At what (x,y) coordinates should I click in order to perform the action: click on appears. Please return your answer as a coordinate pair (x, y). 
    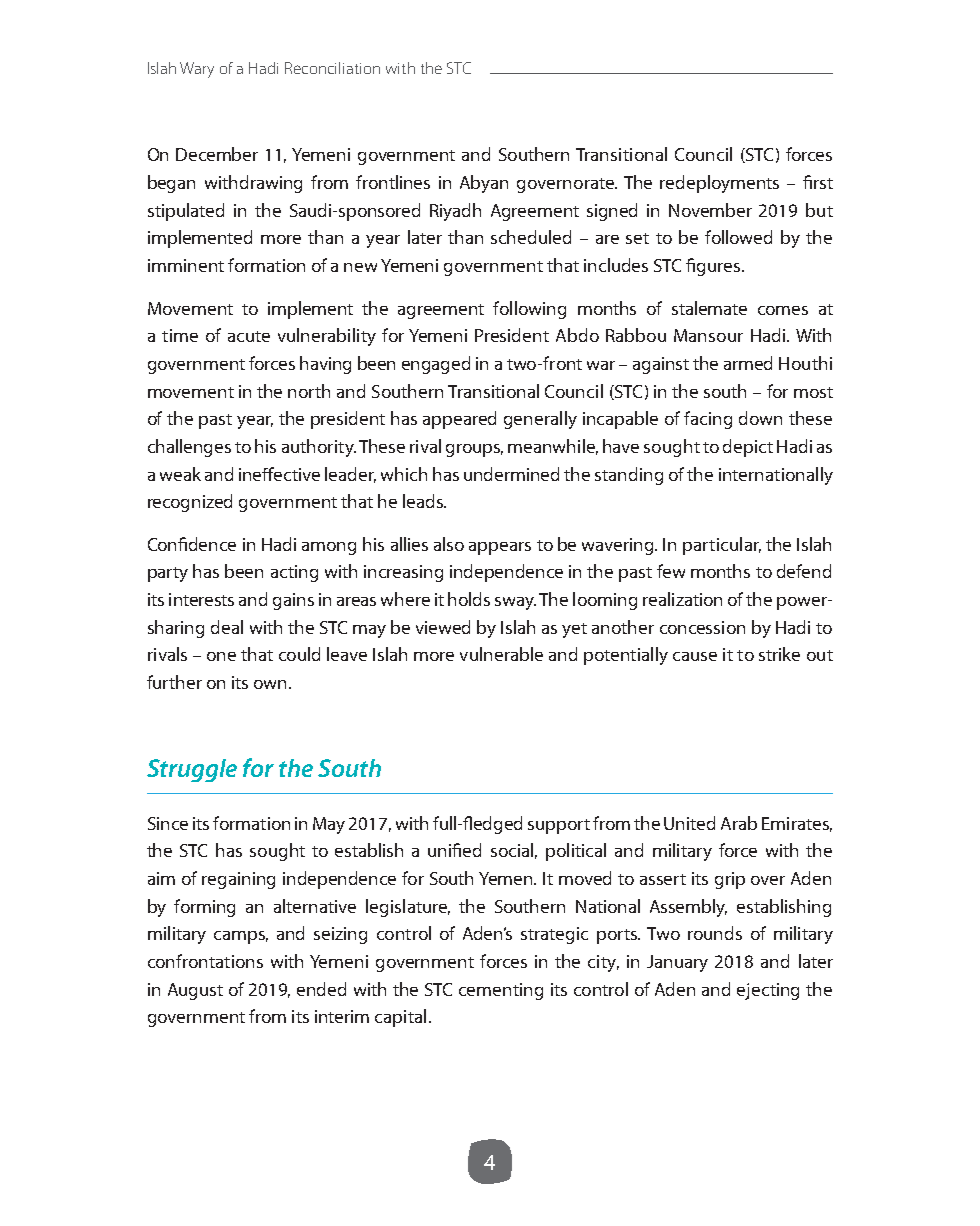
    Looking at the image, I should click on (500, 548).
